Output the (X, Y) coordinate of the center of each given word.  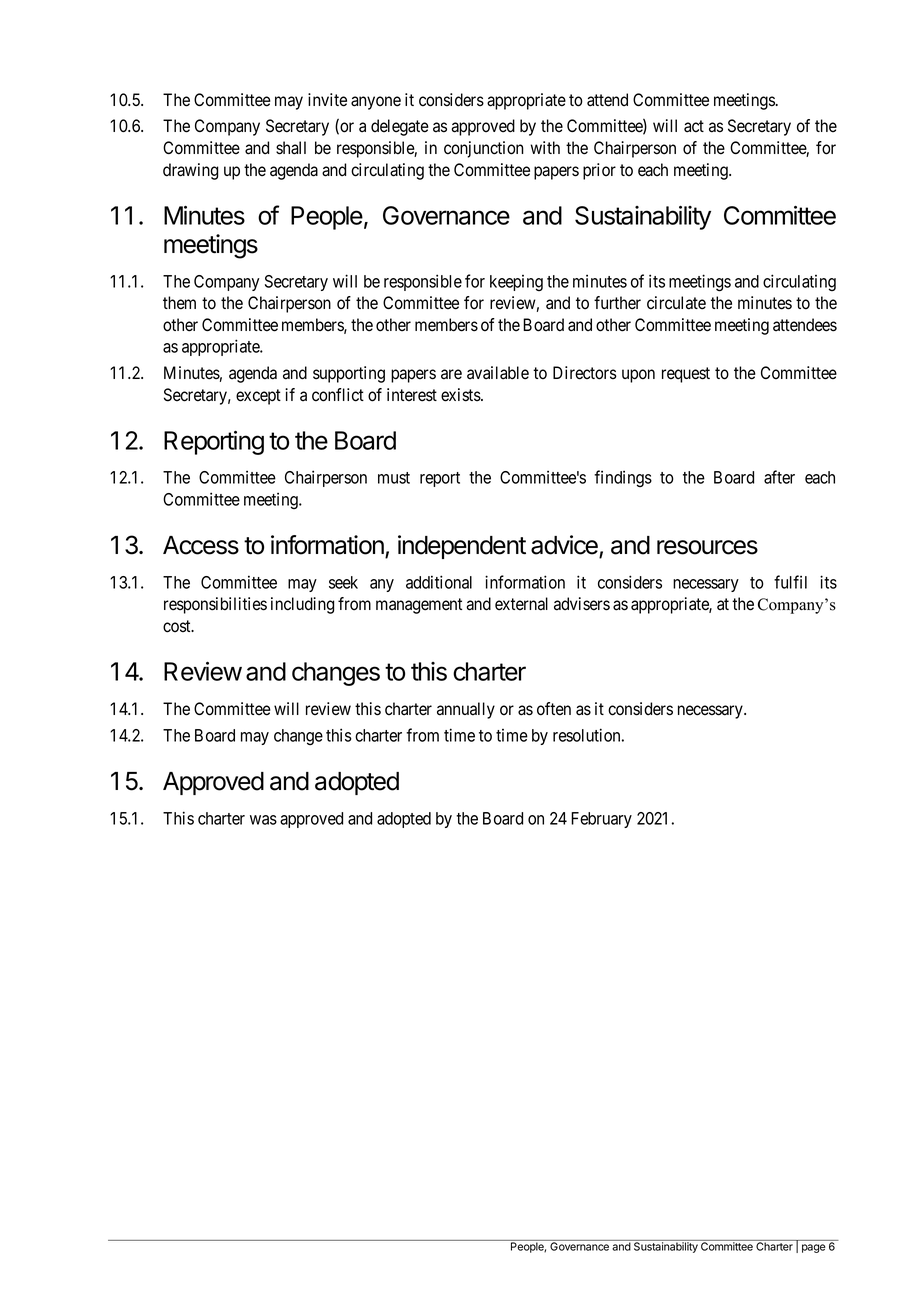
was (263, 820)
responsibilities (215, 605)
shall (291, 148)
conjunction (484, 149)
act (694, 126)
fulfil (790, 582)
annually (466, 710)
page (813, 1248)
